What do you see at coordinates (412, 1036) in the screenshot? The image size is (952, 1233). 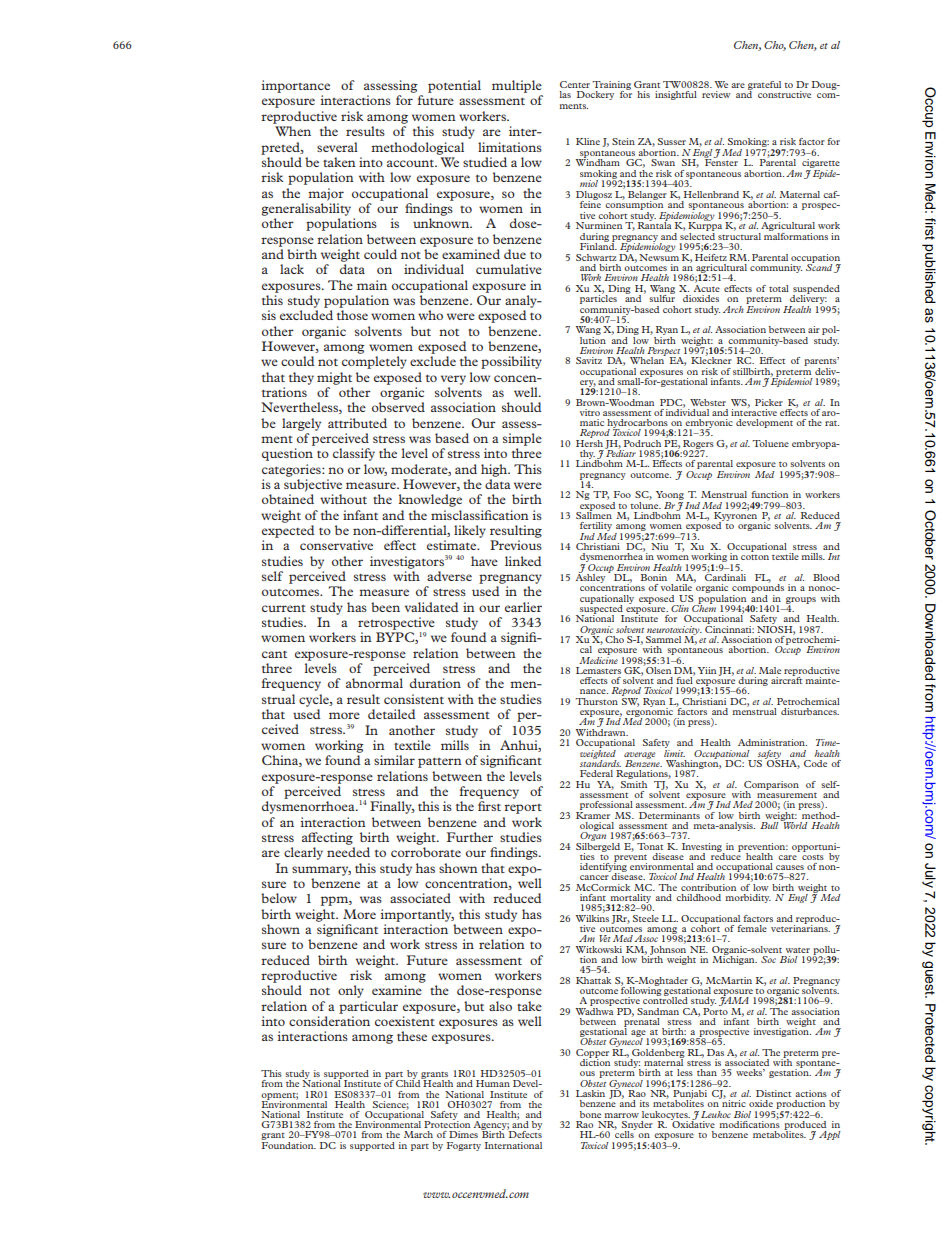 I see `these` at bounding box center [412, 1036].
